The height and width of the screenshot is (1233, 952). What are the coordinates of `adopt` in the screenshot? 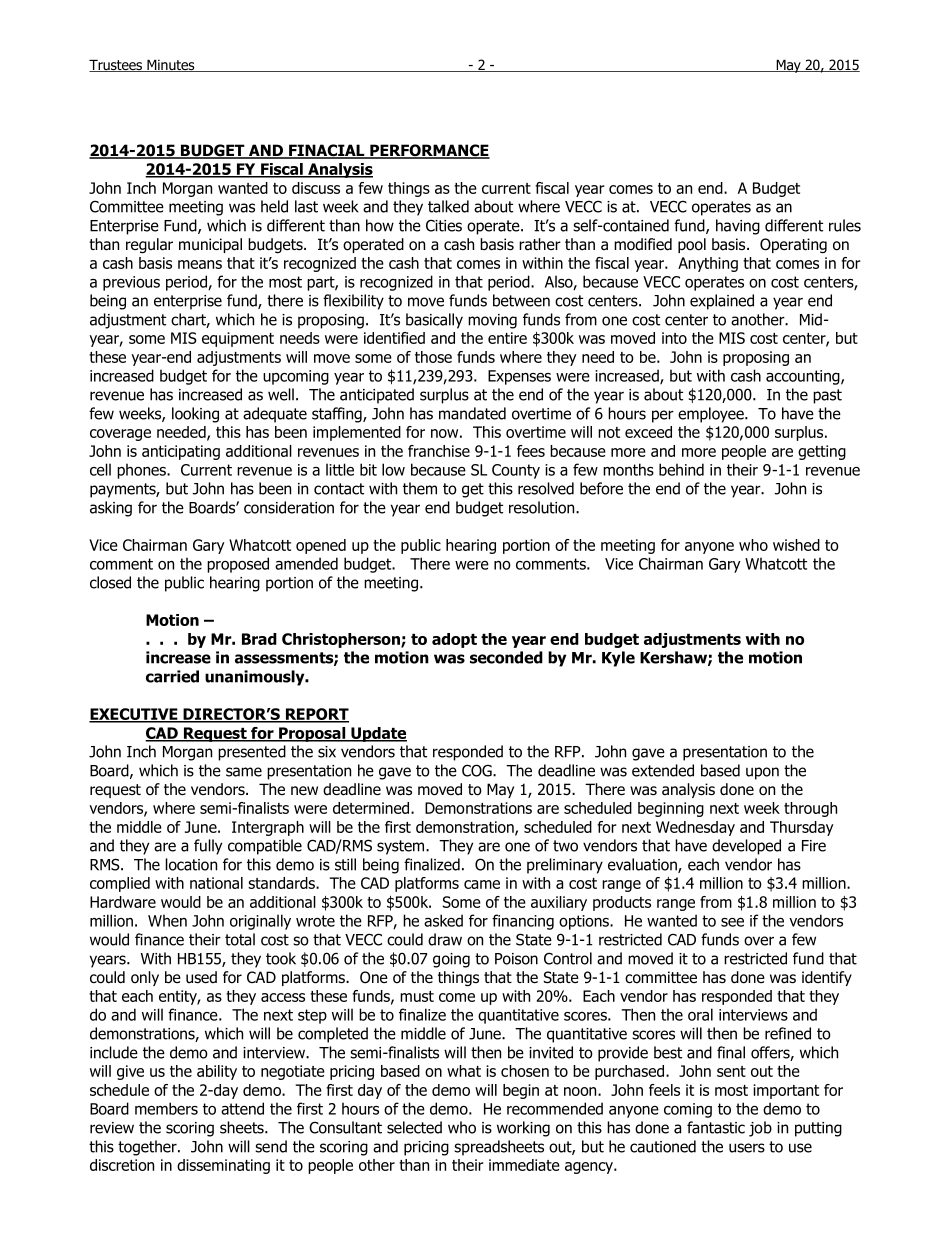 It's located at (454, 640).
